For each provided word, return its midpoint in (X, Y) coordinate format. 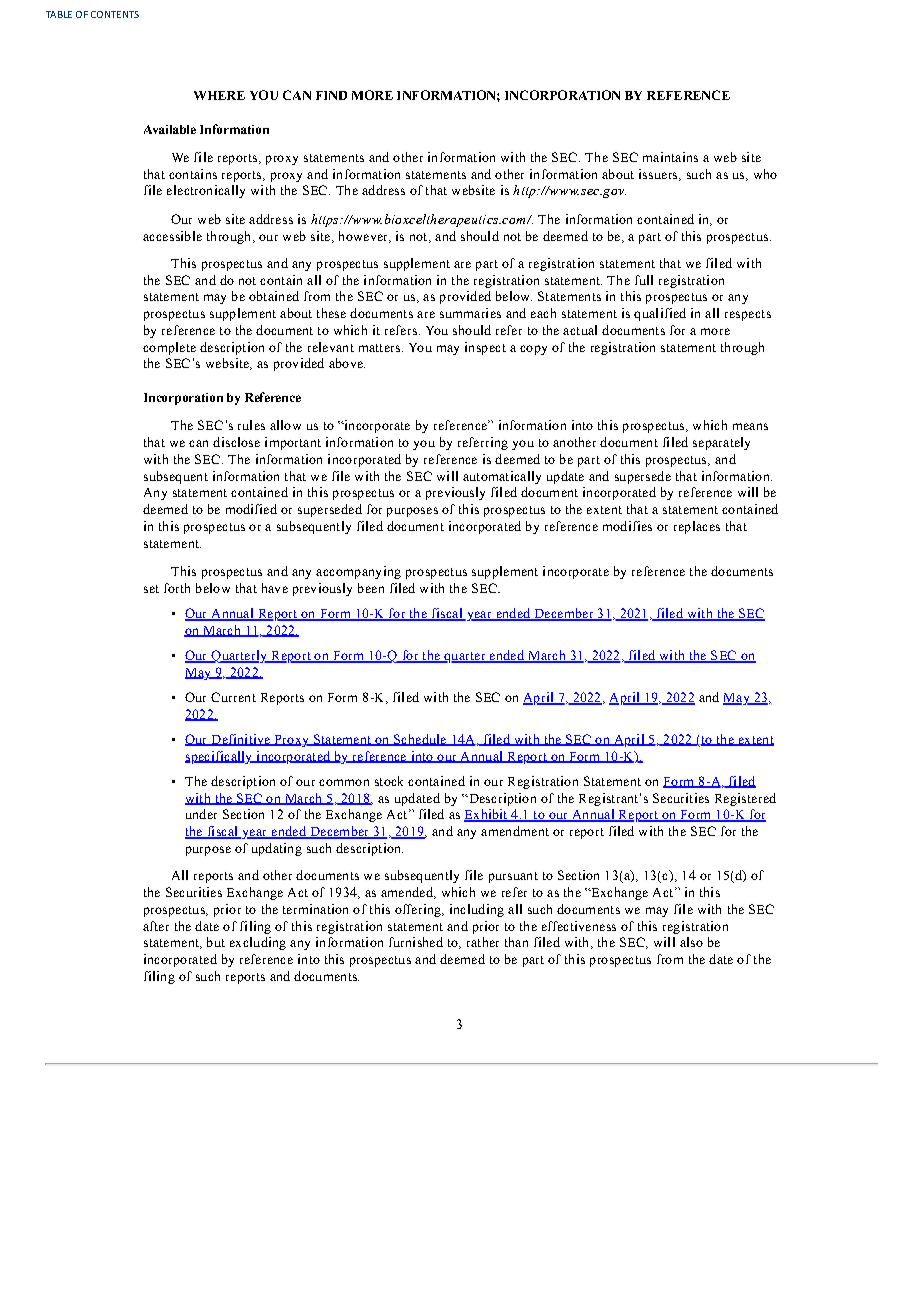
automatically (502, 477)
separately (721, 443)
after (156, 926)
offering (419, 910)
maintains (670, 157)
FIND (331, 95)
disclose (236, 442)
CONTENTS (115, 14)
